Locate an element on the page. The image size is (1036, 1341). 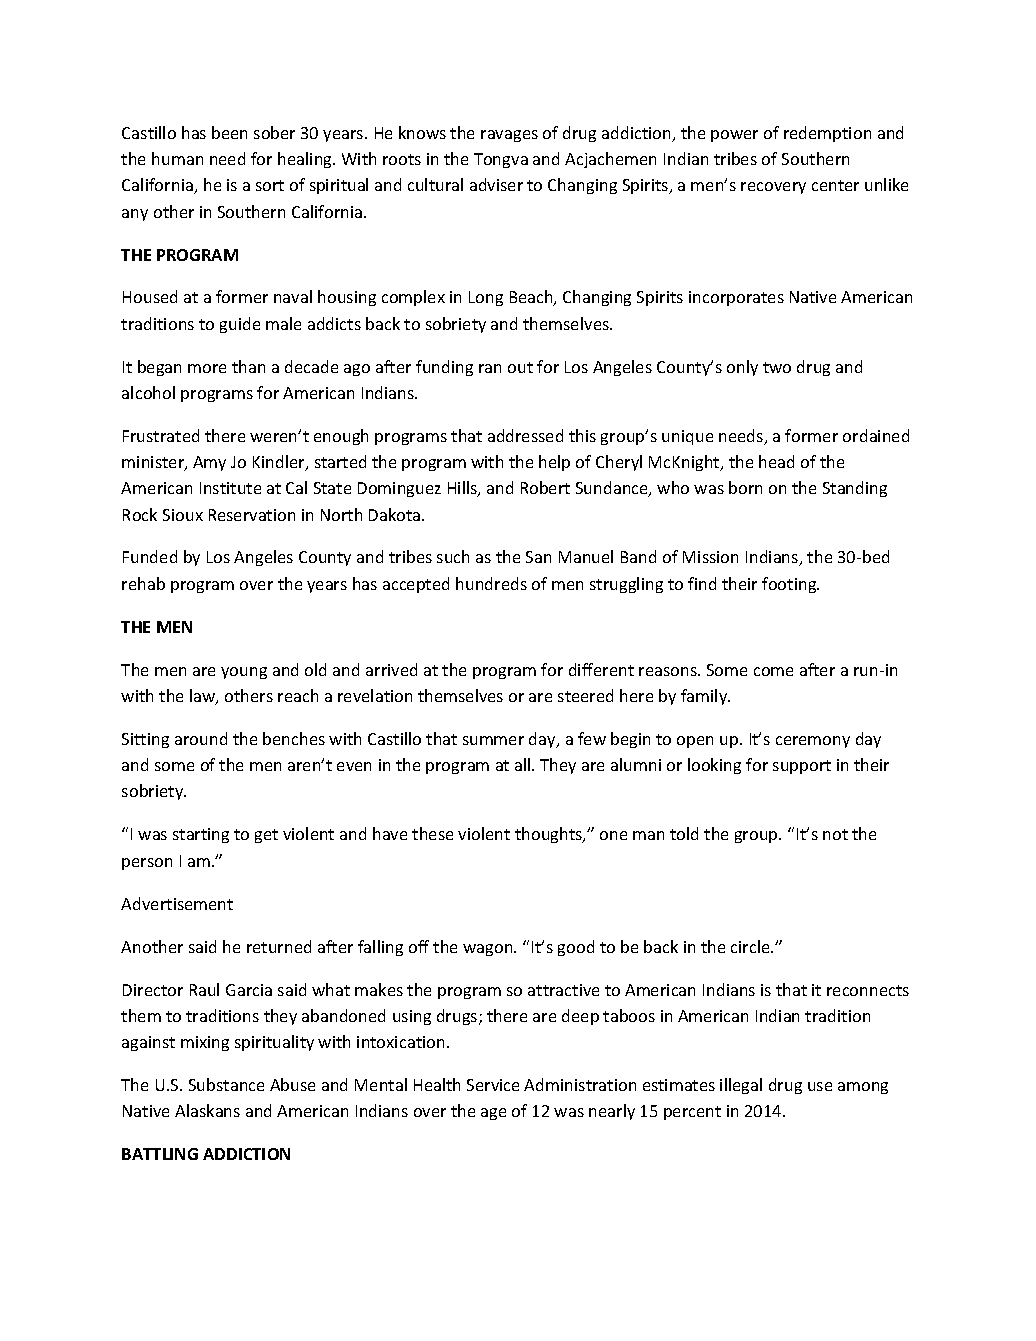
been is located at coordinates (229, 132).
